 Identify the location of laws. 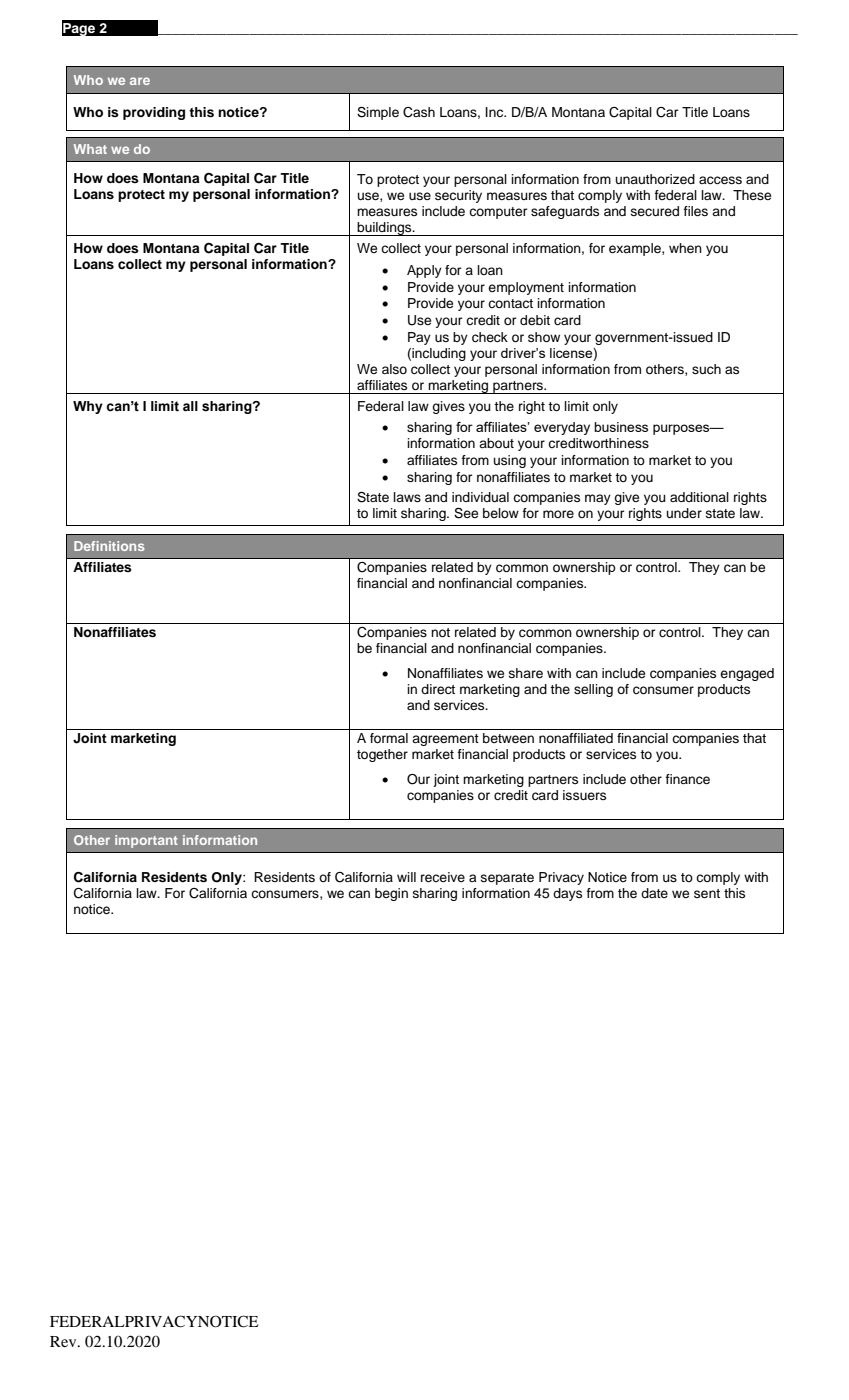
(407, 497).
